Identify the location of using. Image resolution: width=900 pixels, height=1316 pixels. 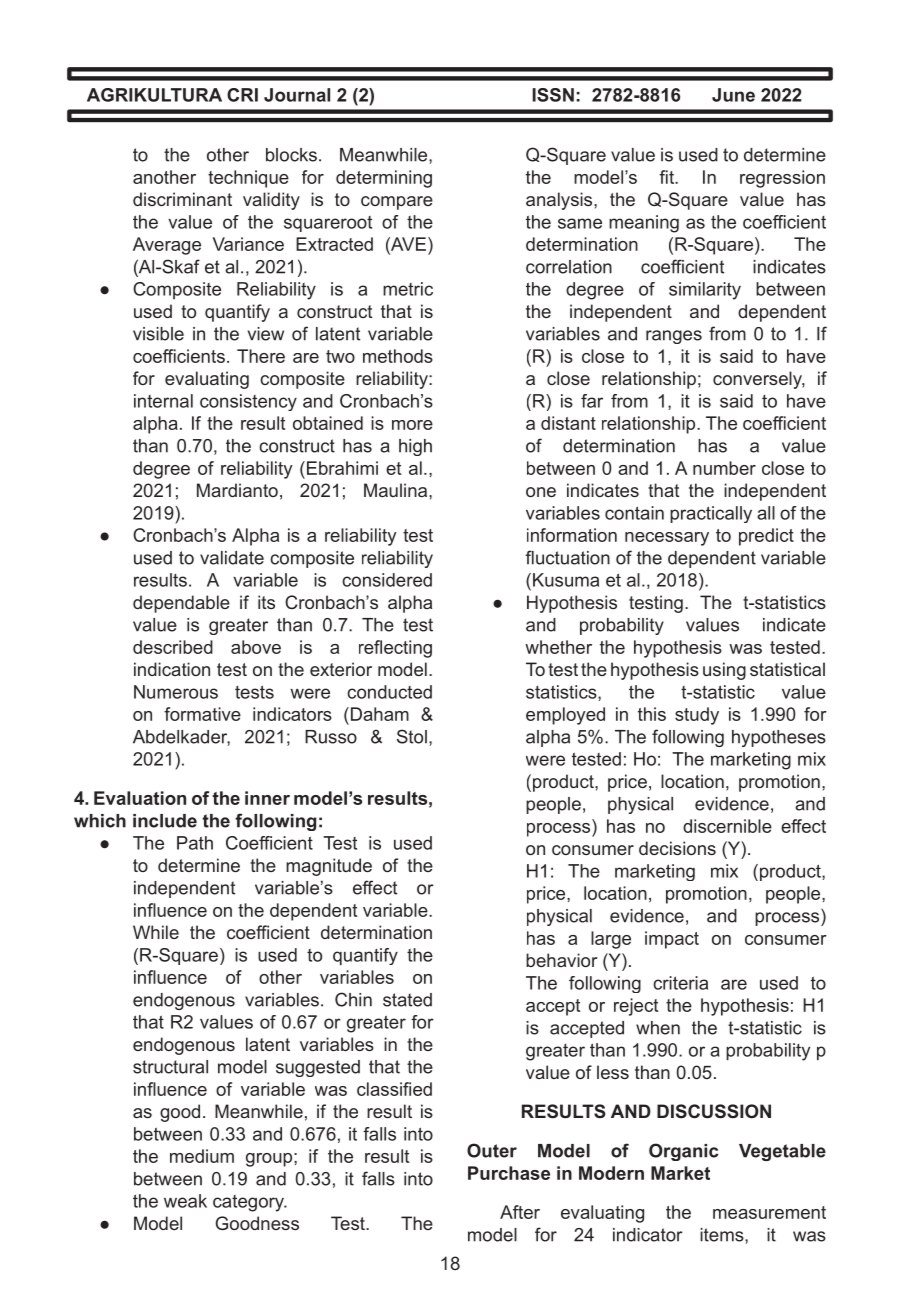
(724, 671).
